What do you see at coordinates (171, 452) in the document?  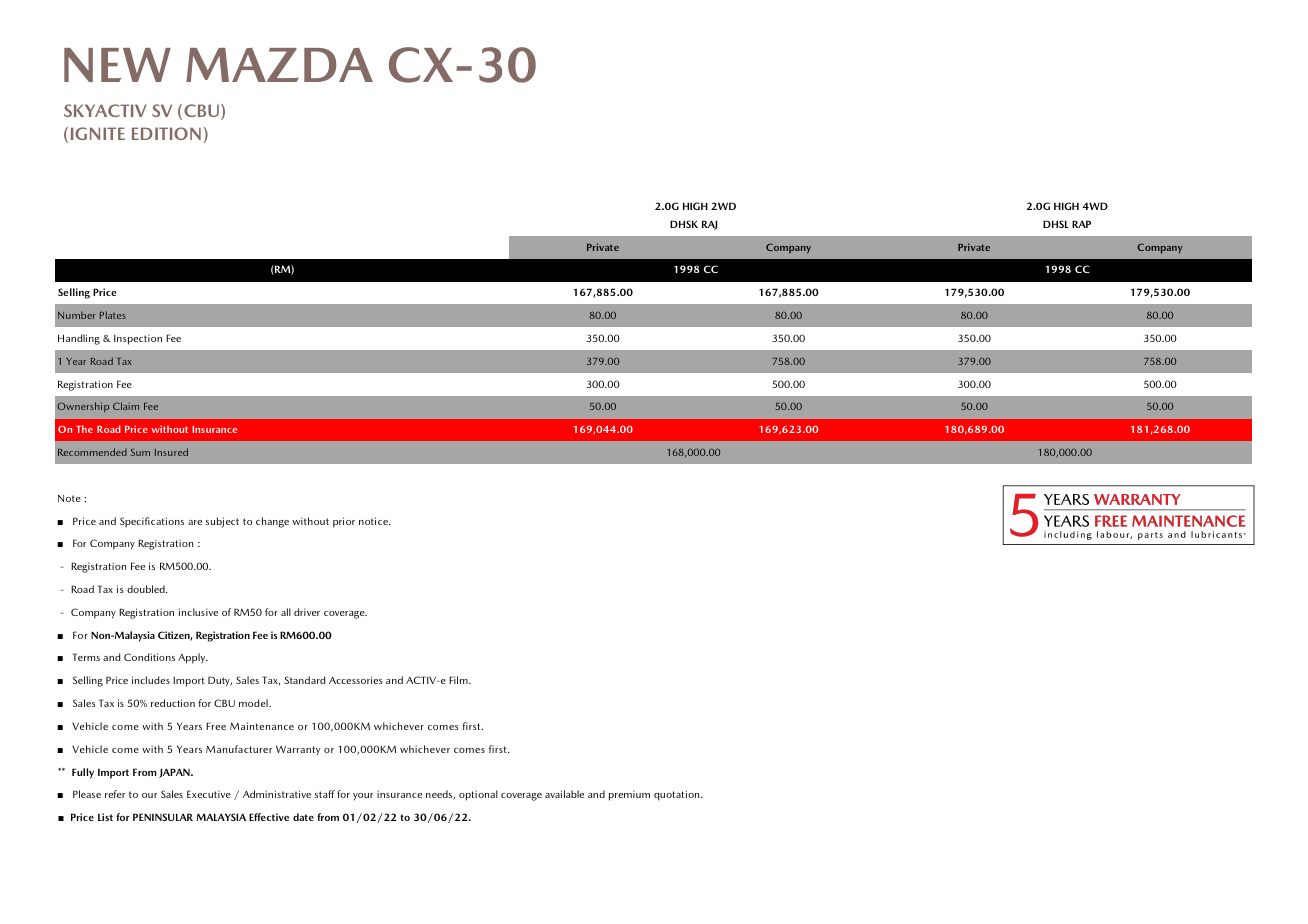 I see `Insured` at bounding box center [171, 452].
